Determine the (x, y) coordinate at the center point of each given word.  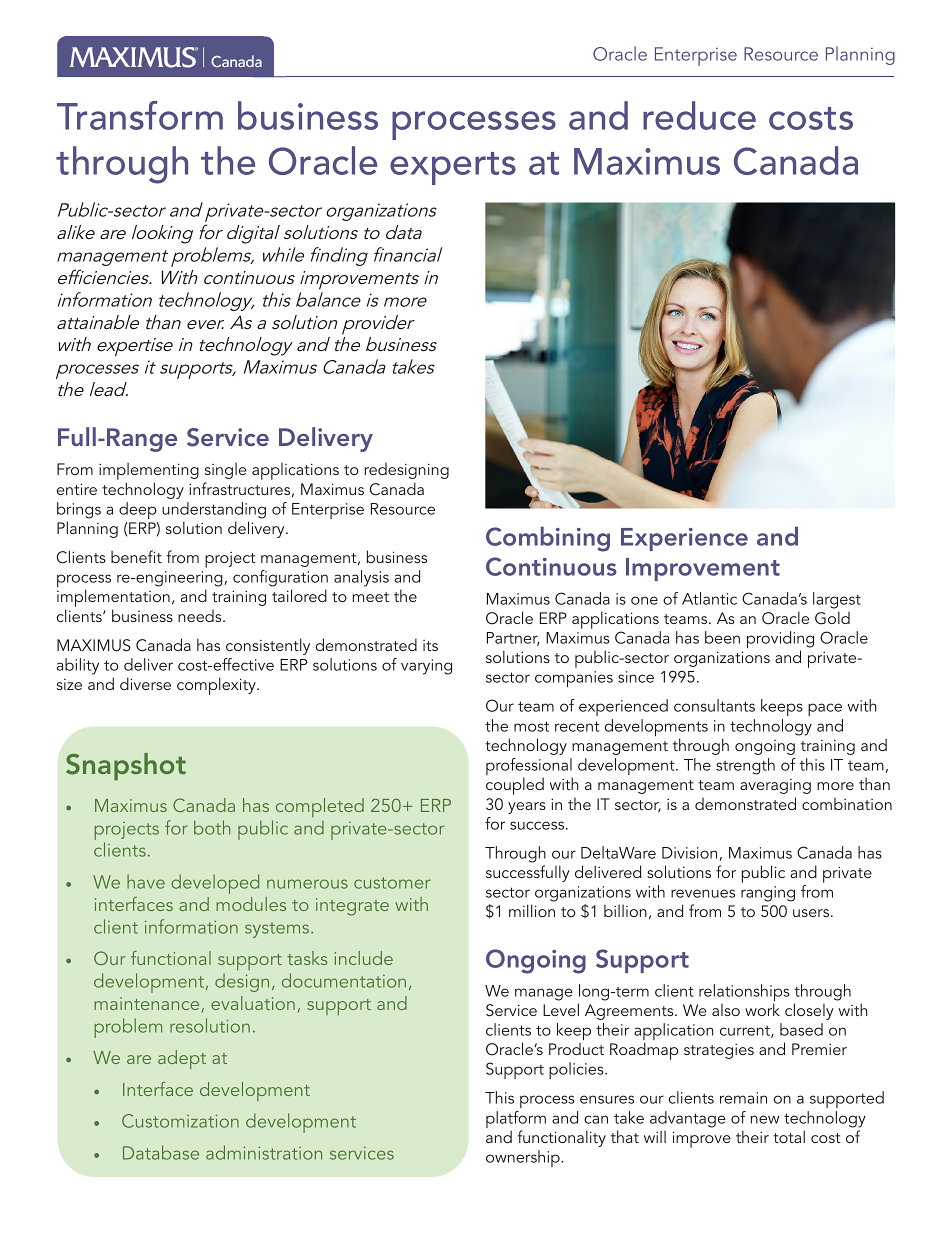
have (146, 881)
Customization (180, 1121)
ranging (768, 894)
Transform (140, 115)
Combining (548, 539)
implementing (149, 472)
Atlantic (709, 598)
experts (453, 168)
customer (392, 883)
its (430, 645)
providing (780, 641)
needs (201, 616)
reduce (699, 115)
